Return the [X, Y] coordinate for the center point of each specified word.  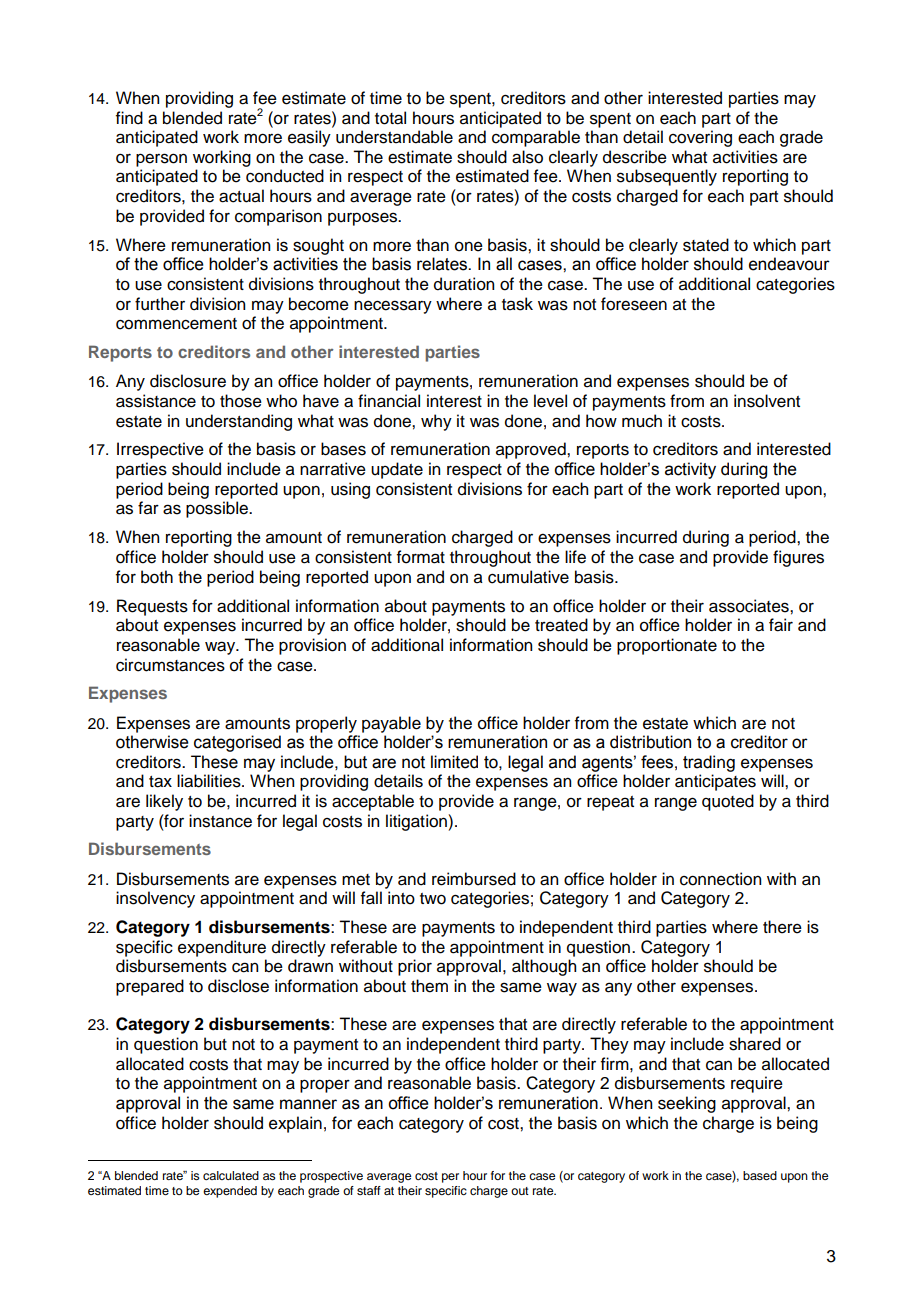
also [527, 157]
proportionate [667, 646]
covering [700, 138]
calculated [231, 1175]
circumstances [170, 665]
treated [561, 625]
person [161, 160]
